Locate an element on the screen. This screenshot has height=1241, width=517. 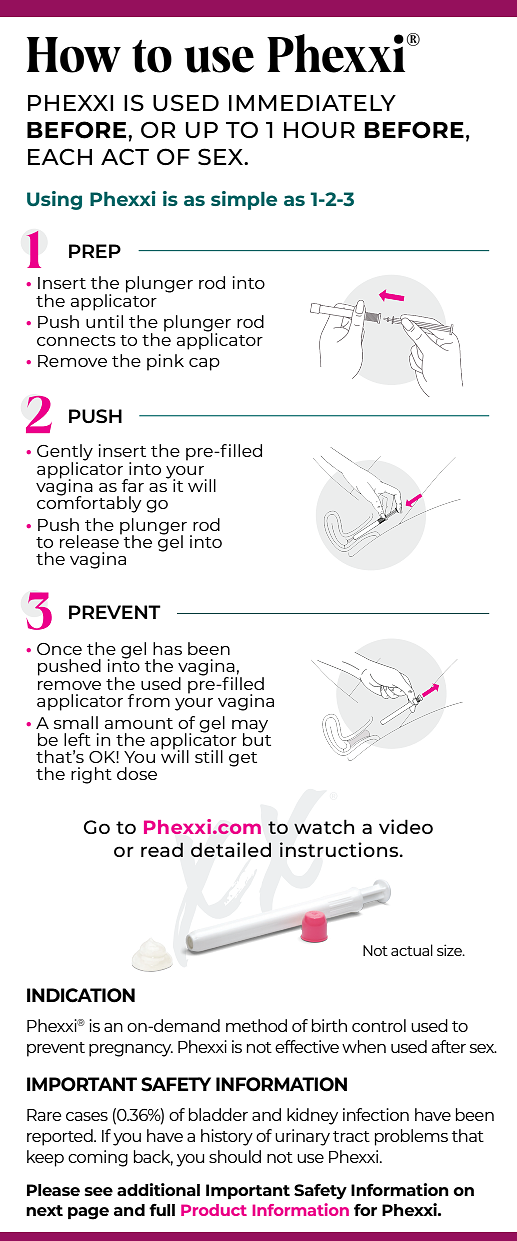
actual is located at coordinates (412, 950).
